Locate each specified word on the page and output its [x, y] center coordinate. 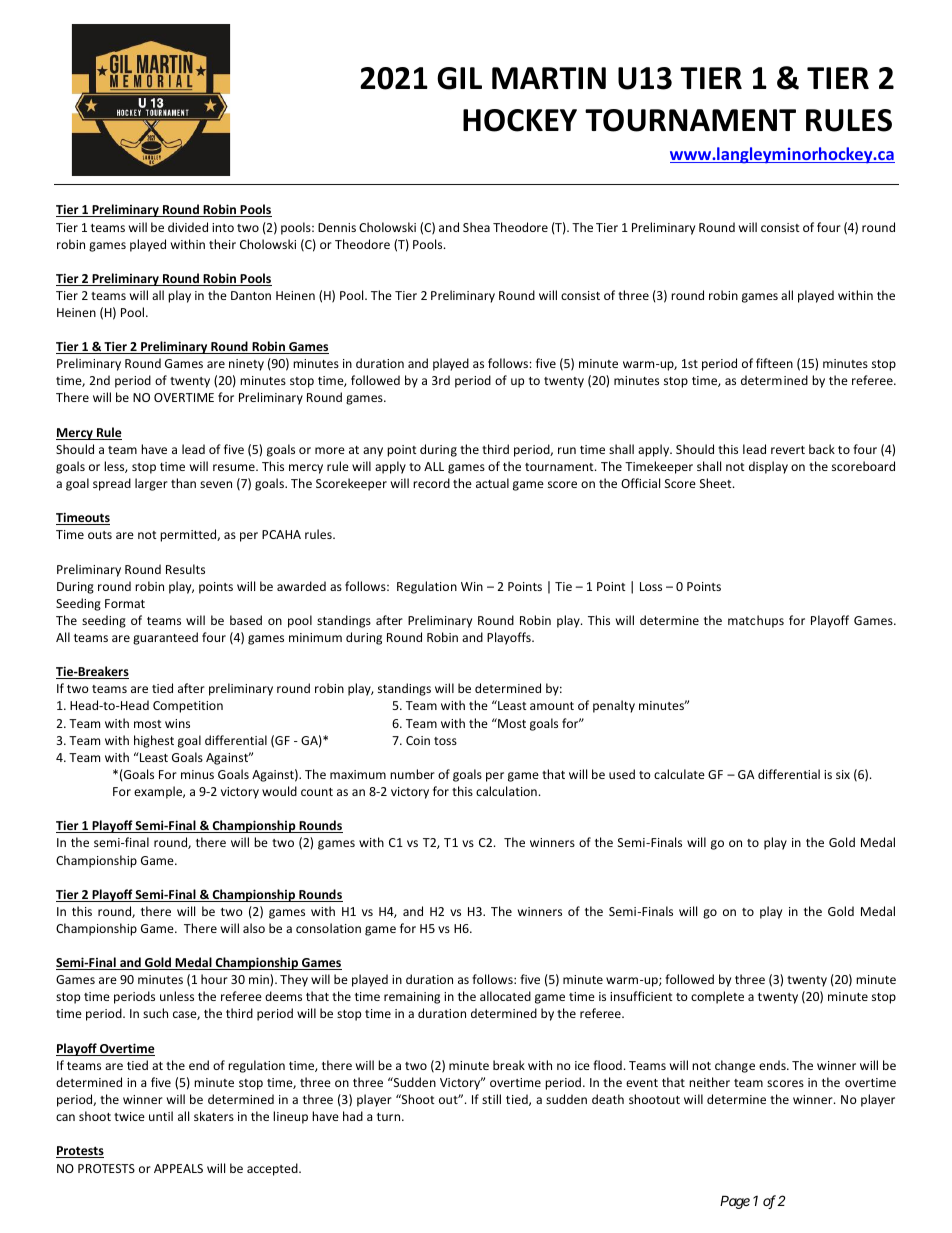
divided [188, 227]
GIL [459, 78]
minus [197, 774]
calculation [506, 791]
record [431, 483]
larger [151, 484]
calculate [679, 774]
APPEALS [178, 1168]
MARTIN [549, 78]
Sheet [717, 483]
